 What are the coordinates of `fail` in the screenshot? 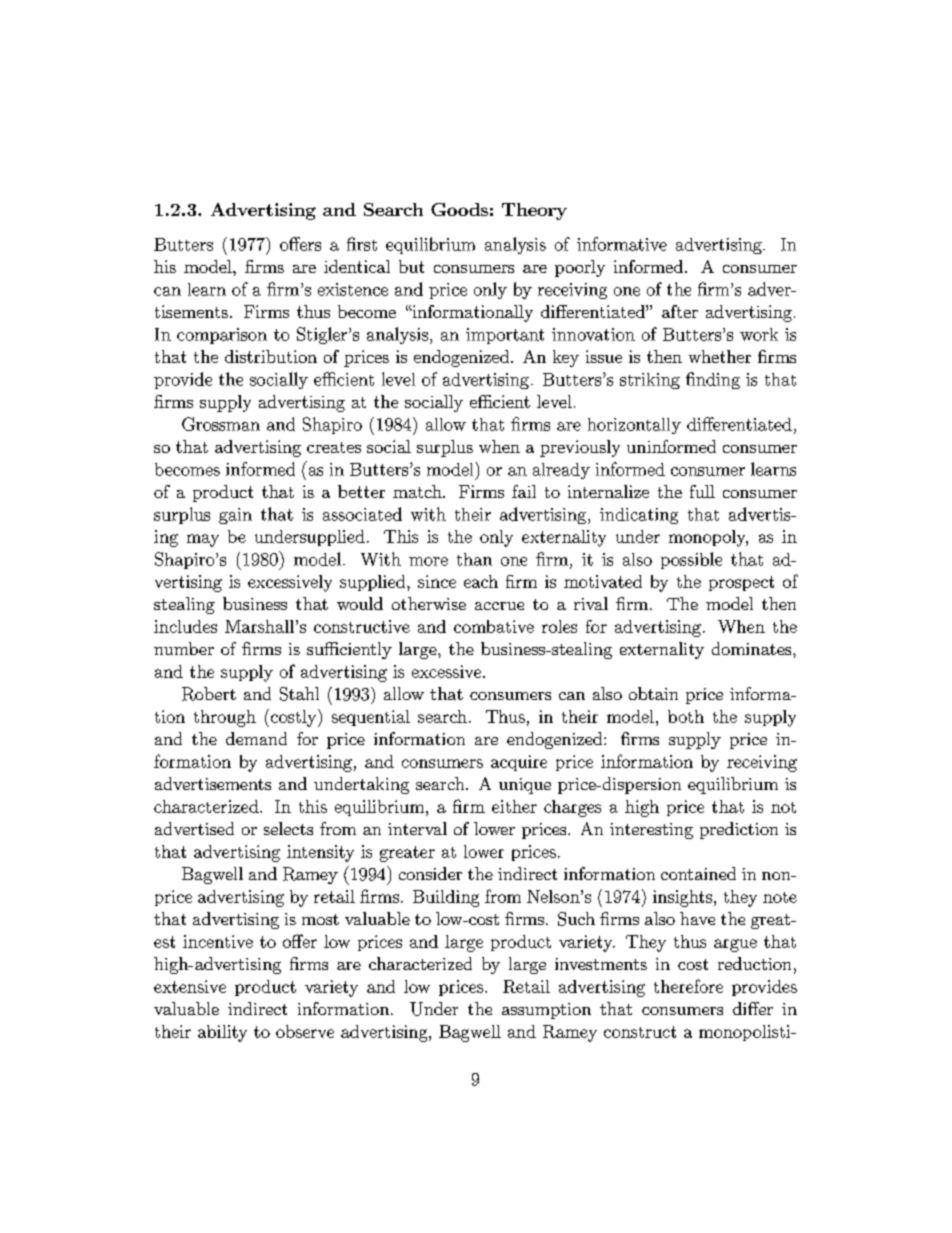 It's located at (524, 491).
